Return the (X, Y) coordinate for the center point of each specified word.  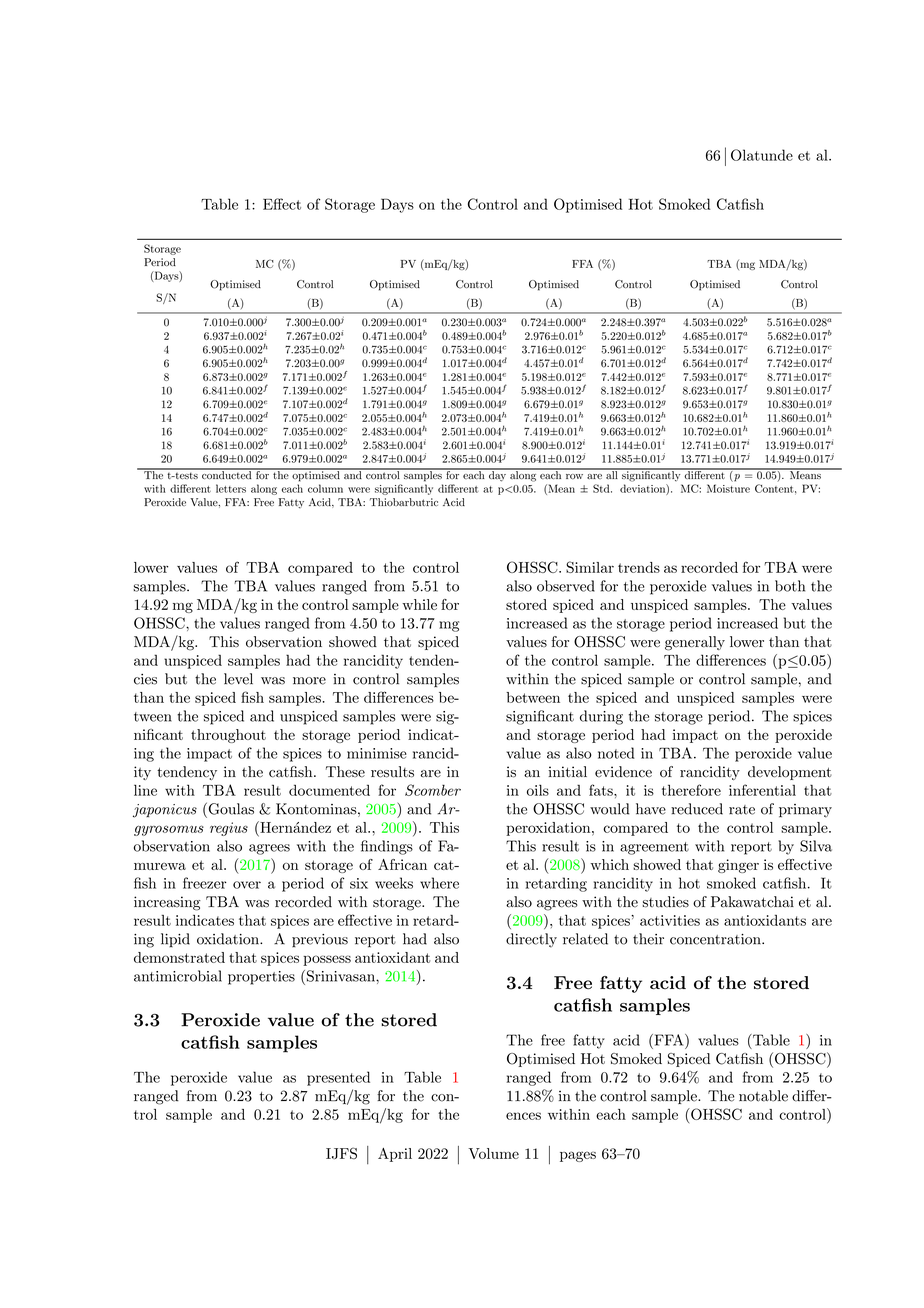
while (419, 604)
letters (231, 488)
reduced (697, 809)
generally (695, 643)
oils (538, 790)
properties (261, 978)
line (145, 790)
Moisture (728, 488)
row (574, 476)
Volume (493, 1153)
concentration (716, 939)
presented (338, 1078)
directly (531, 940)
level (238, 679)
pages (578, 1156)
